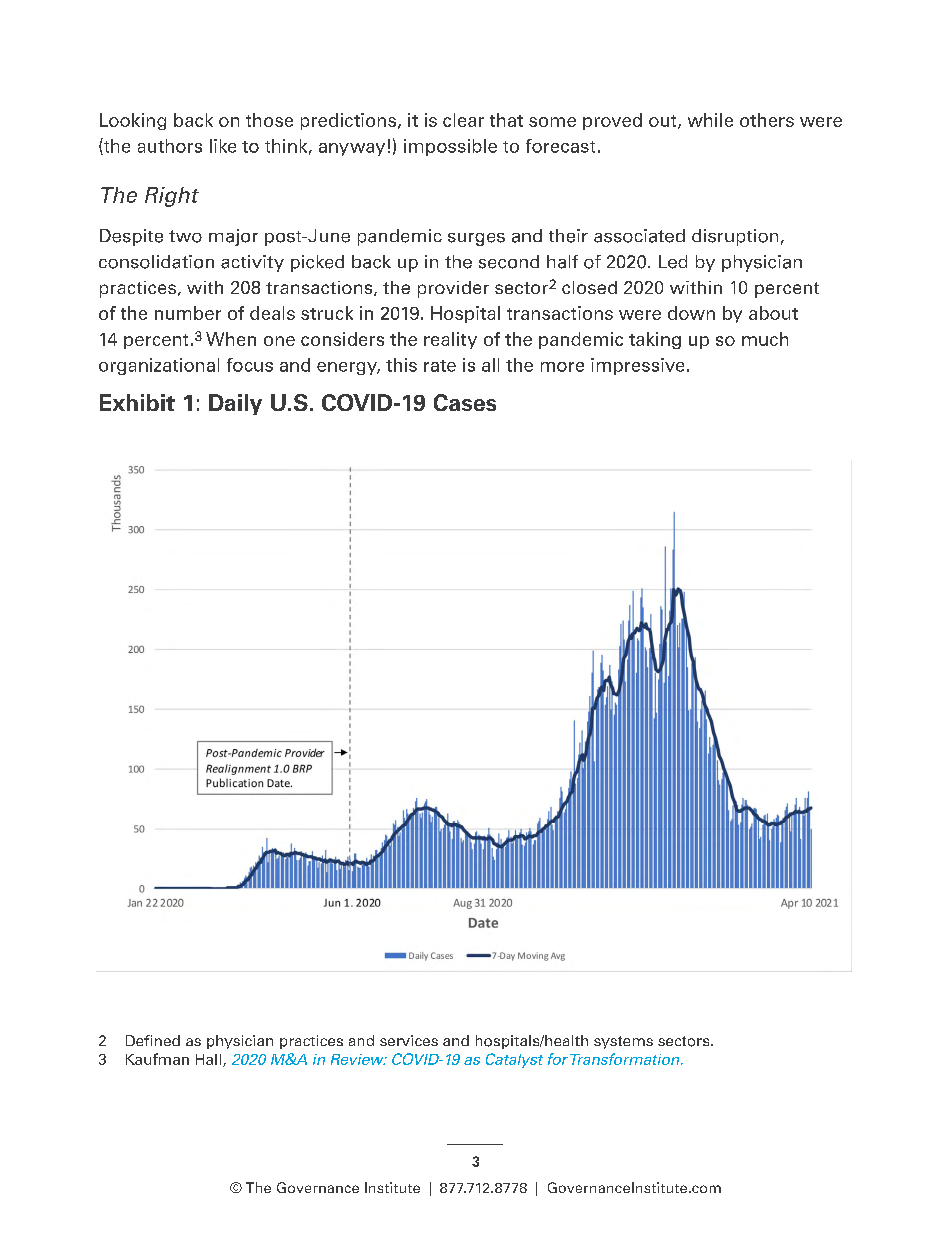 Image resolution: width=952 pixels, height=1233 pixels. I want to click on impossible, so click(450, 147).
